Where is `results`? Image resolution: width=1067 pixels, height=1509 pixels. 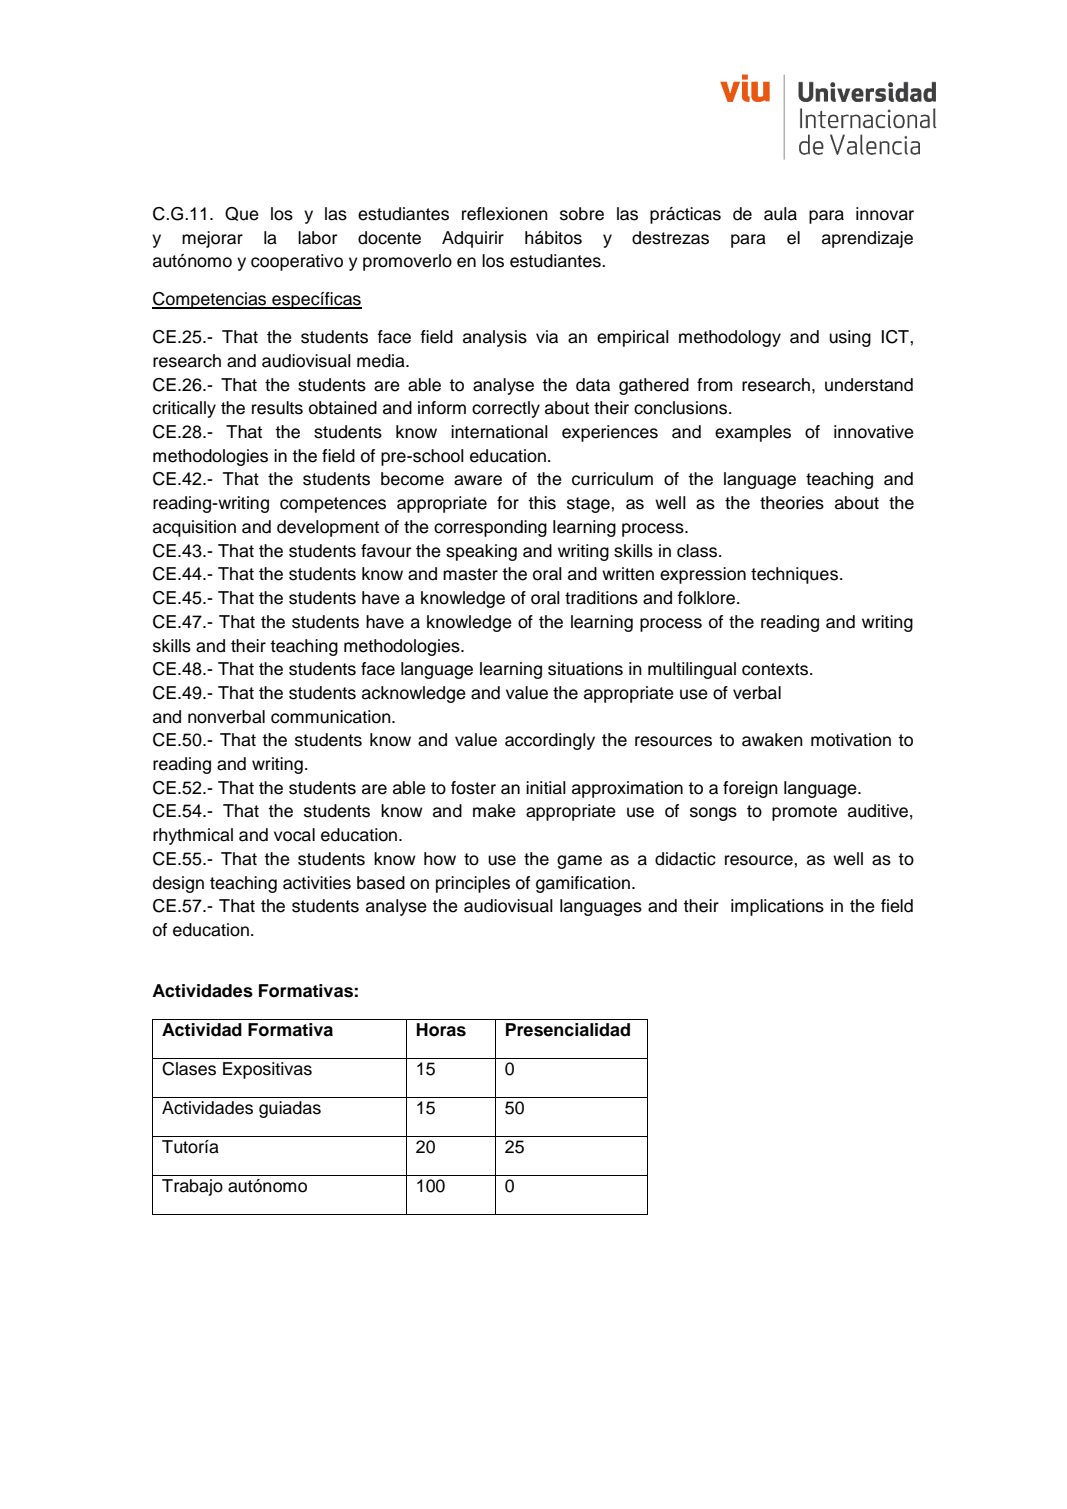
results is located at coordinates (277, 408).
